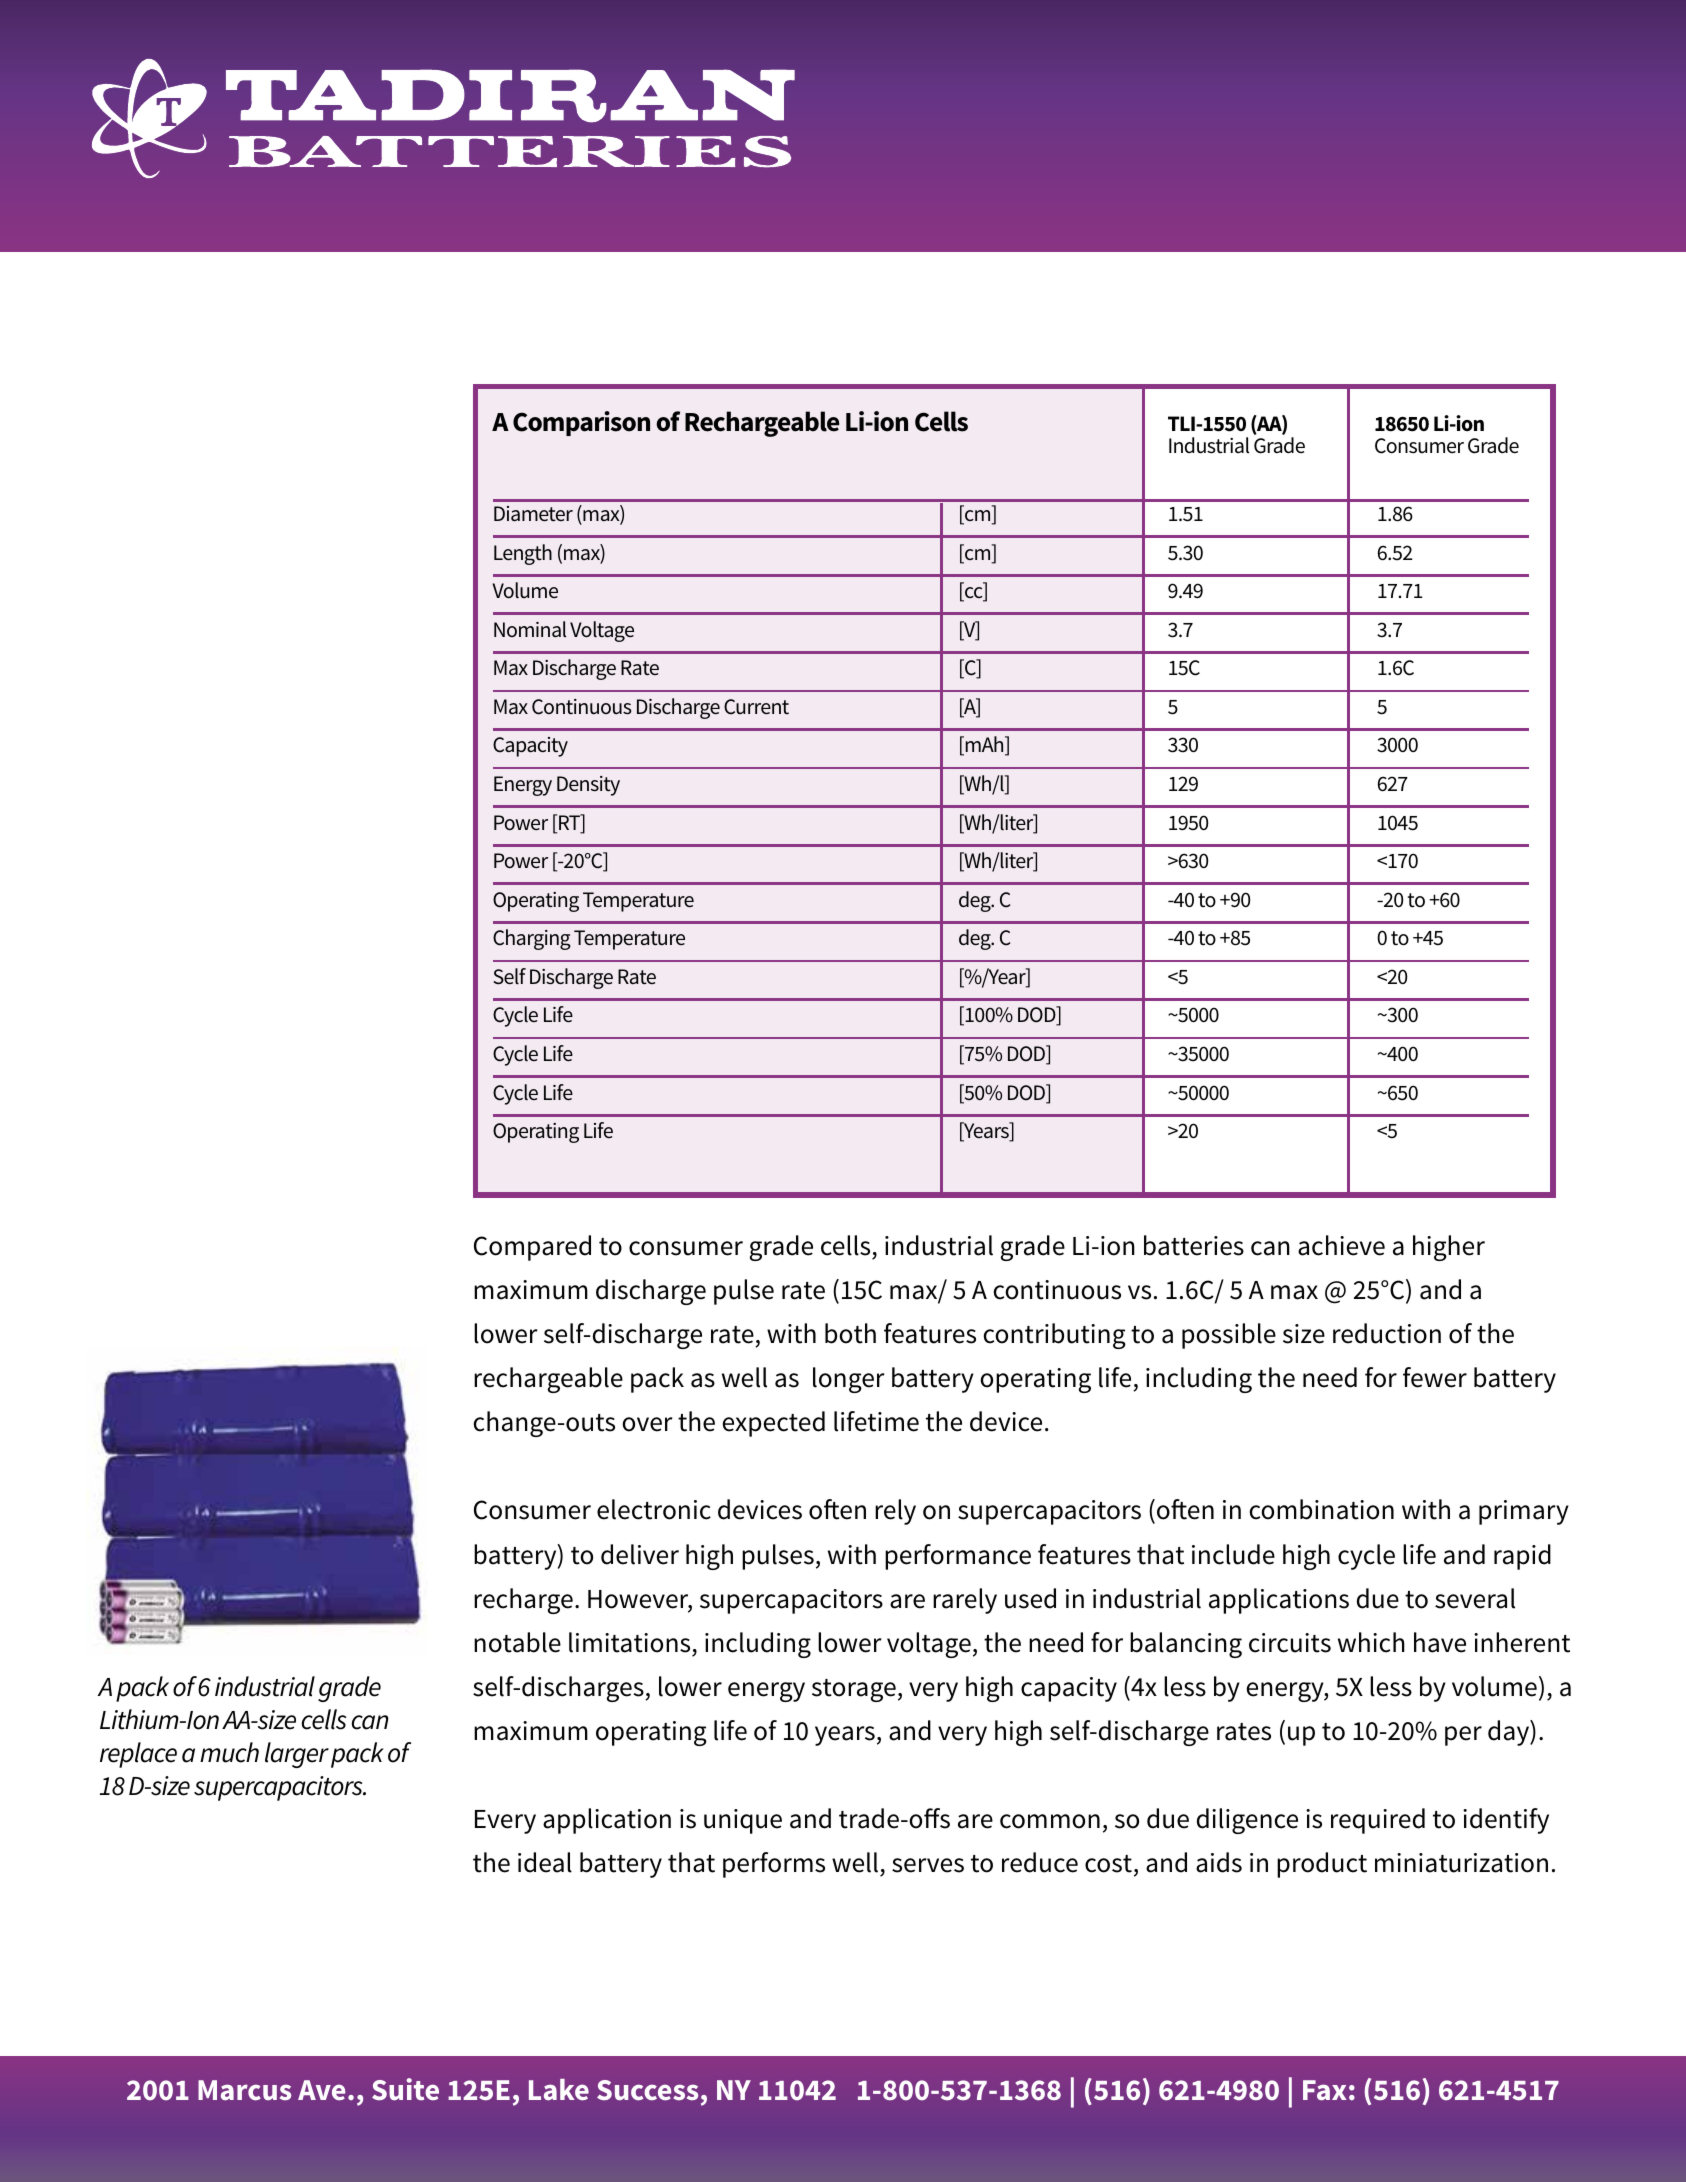  What do you see at coordinates (581, 423) in the document?
I see `Comparison` at bounding box center [581, 423].
